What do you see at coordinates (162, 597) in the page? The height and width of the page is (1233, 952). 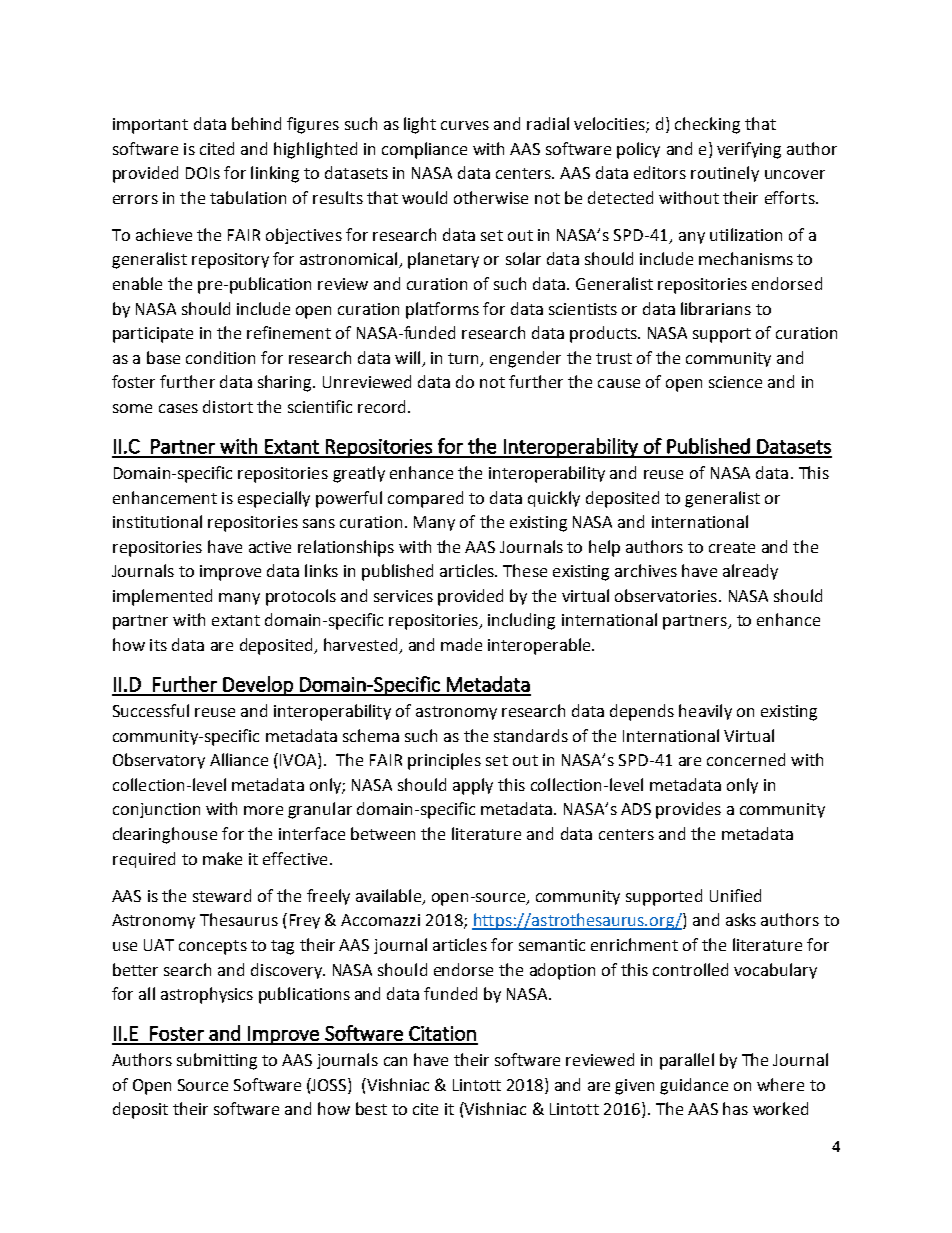 I see `implemented` at bounding box center [162, 597].
